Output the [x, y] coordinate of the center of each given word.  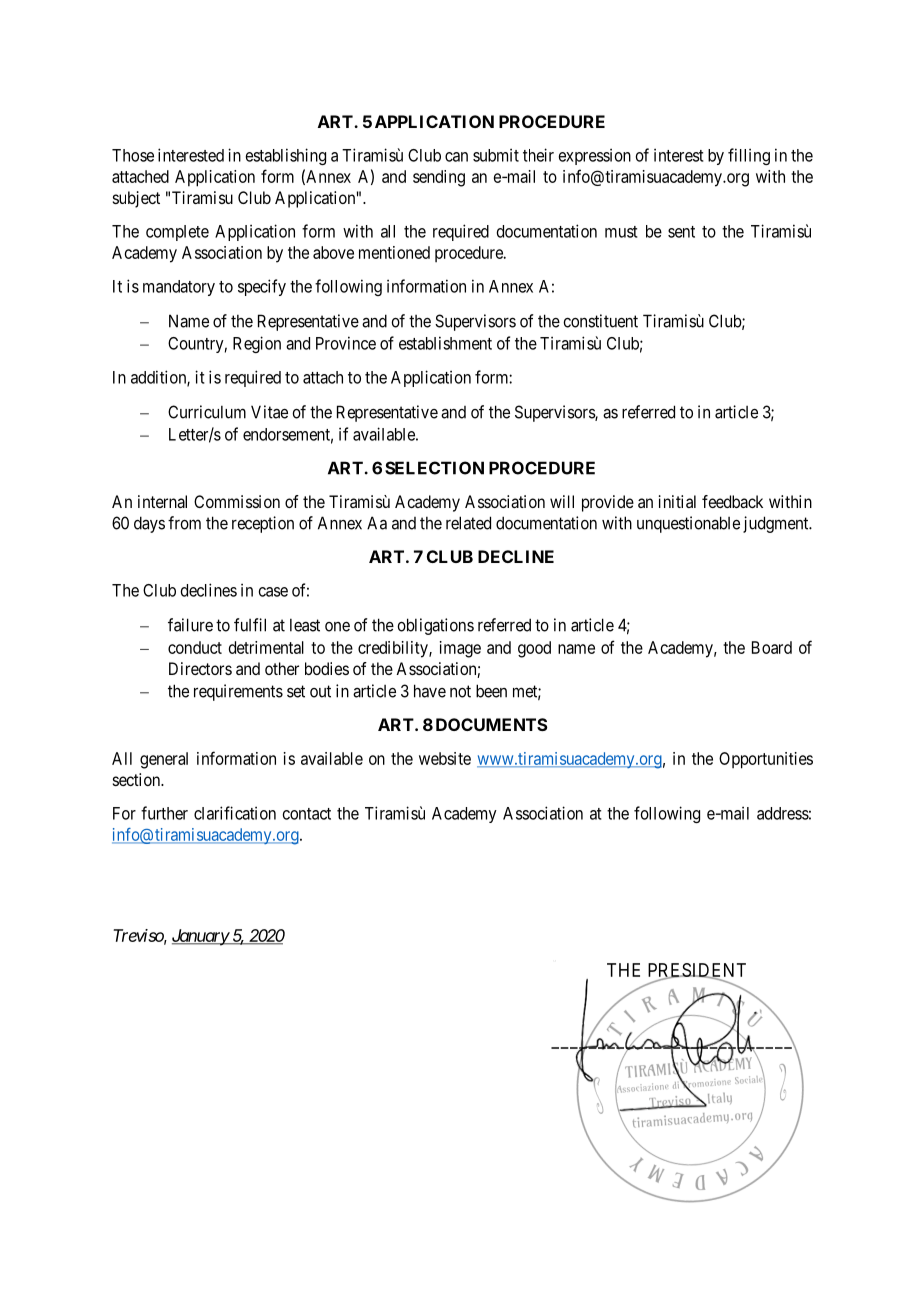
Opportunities [766, 760]
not [460, 691]
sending [439, 178]
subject [136, 199]
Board [772, 647]
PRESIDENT [697, 971]
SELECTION [434, 468]
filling [749, 156]
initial [677, 501]
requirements [238, 692]
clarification [235, 813]
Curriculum [207, 412]
